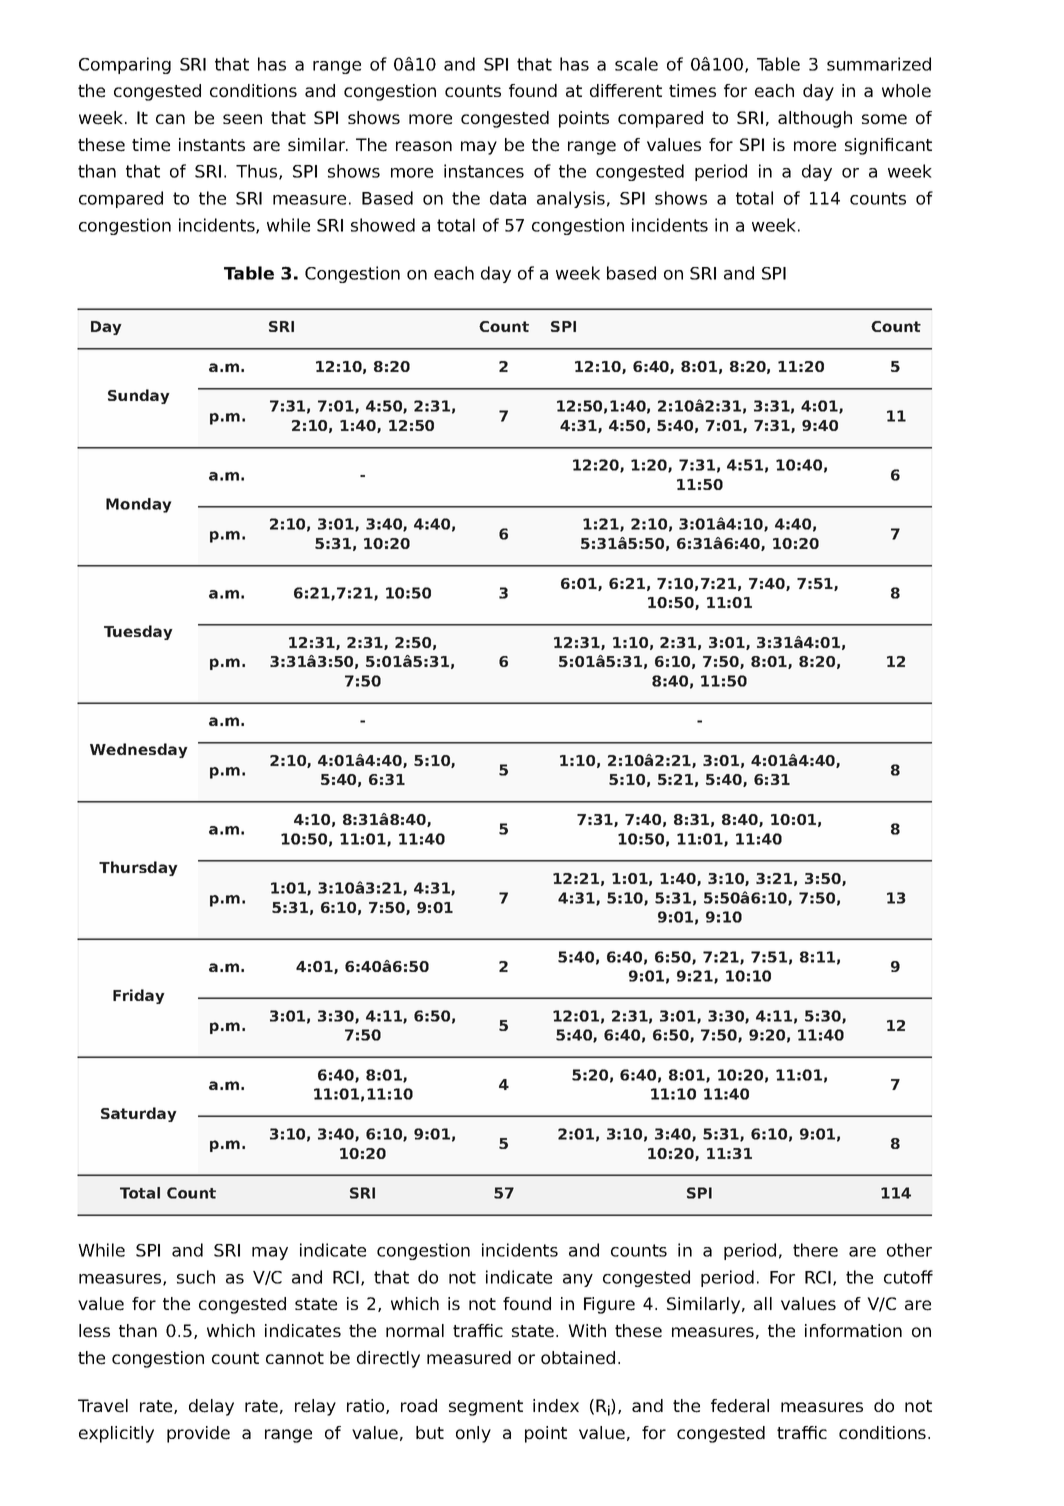 The width and height of the image is (1064, 1506). I want to click on other, so click(909, 1250).
